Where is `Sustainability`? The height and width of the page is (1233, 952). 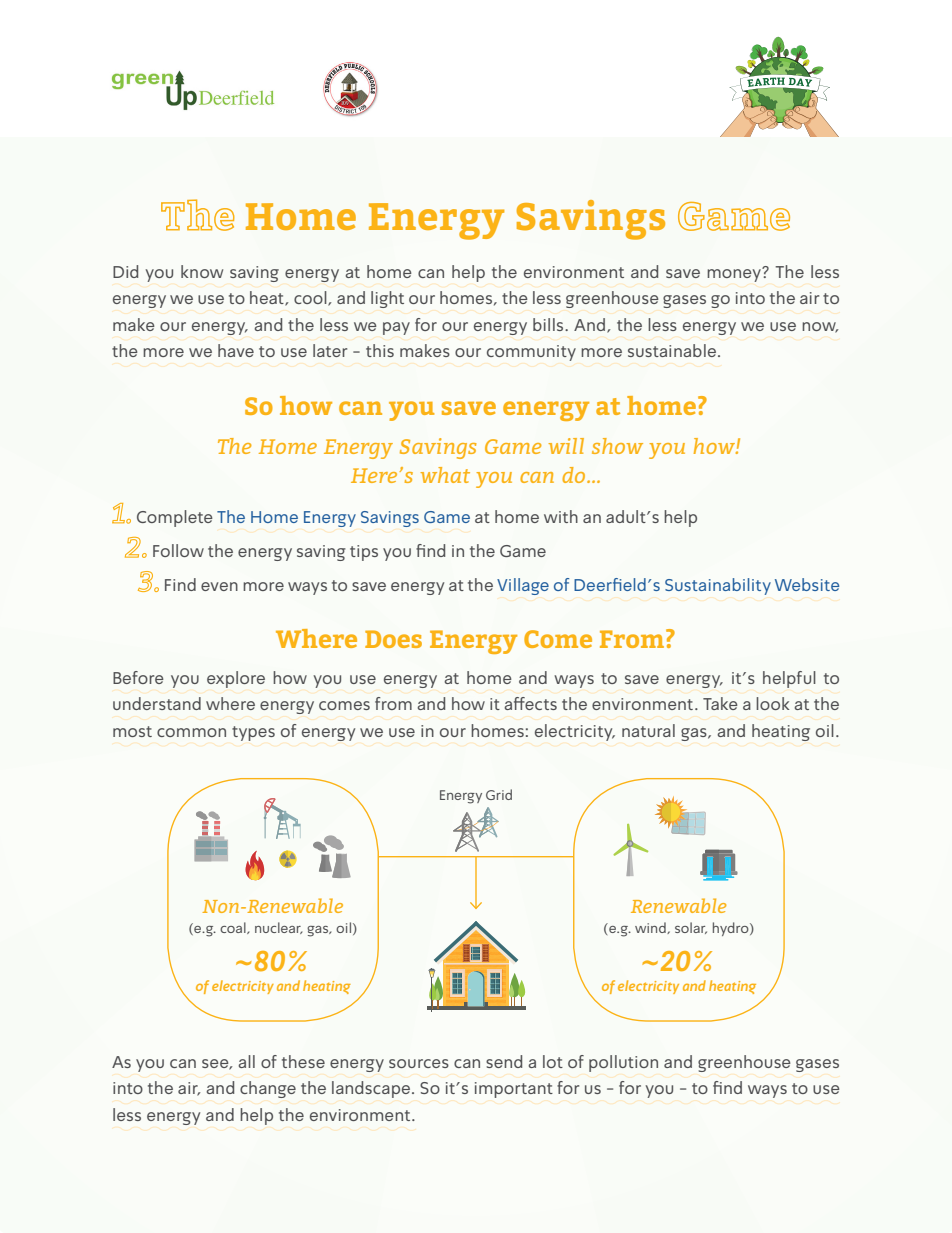
Sustainability is located at coordinates (718, 586).
